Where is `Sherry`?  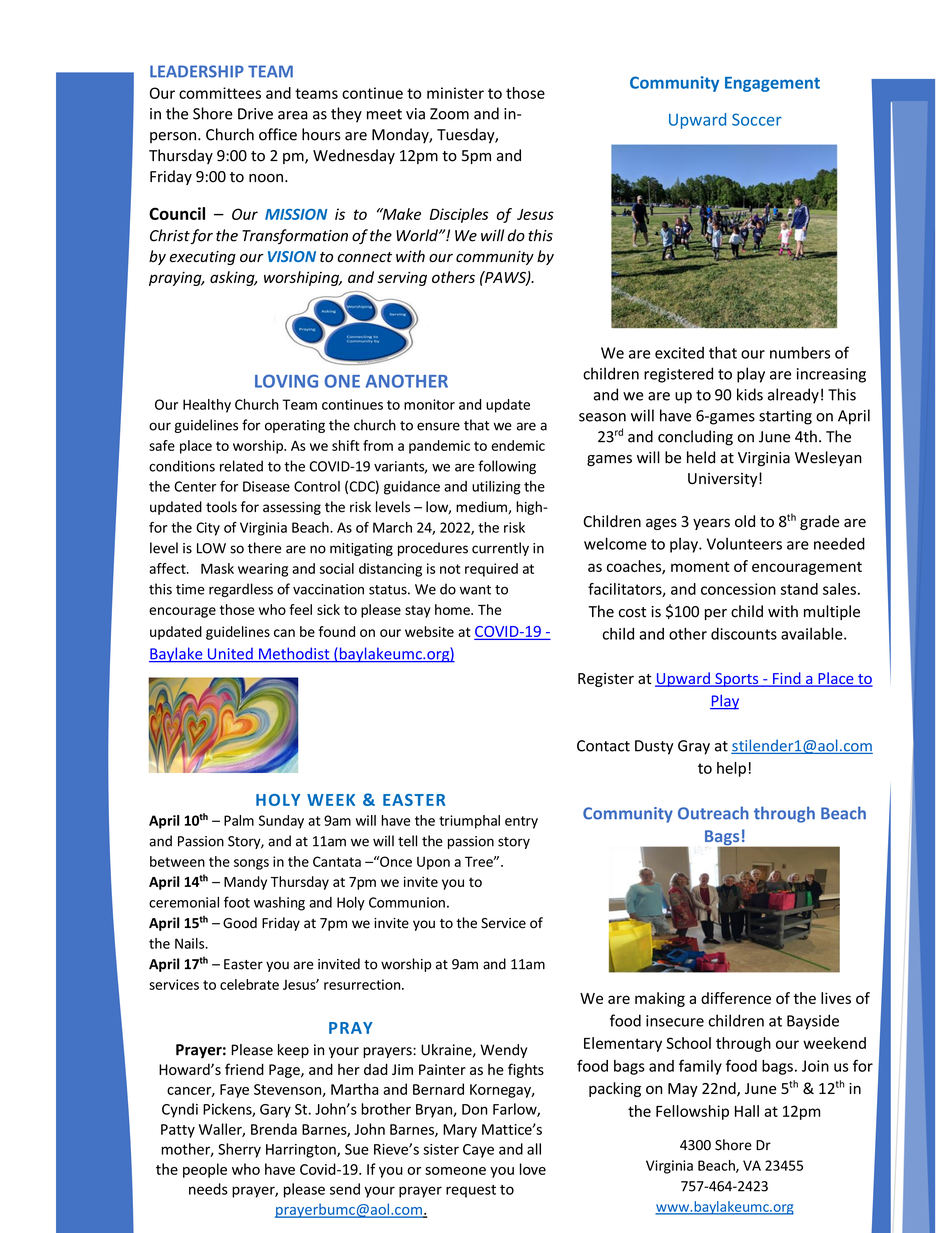 Sherry is located at coordinates (239, 1150).
